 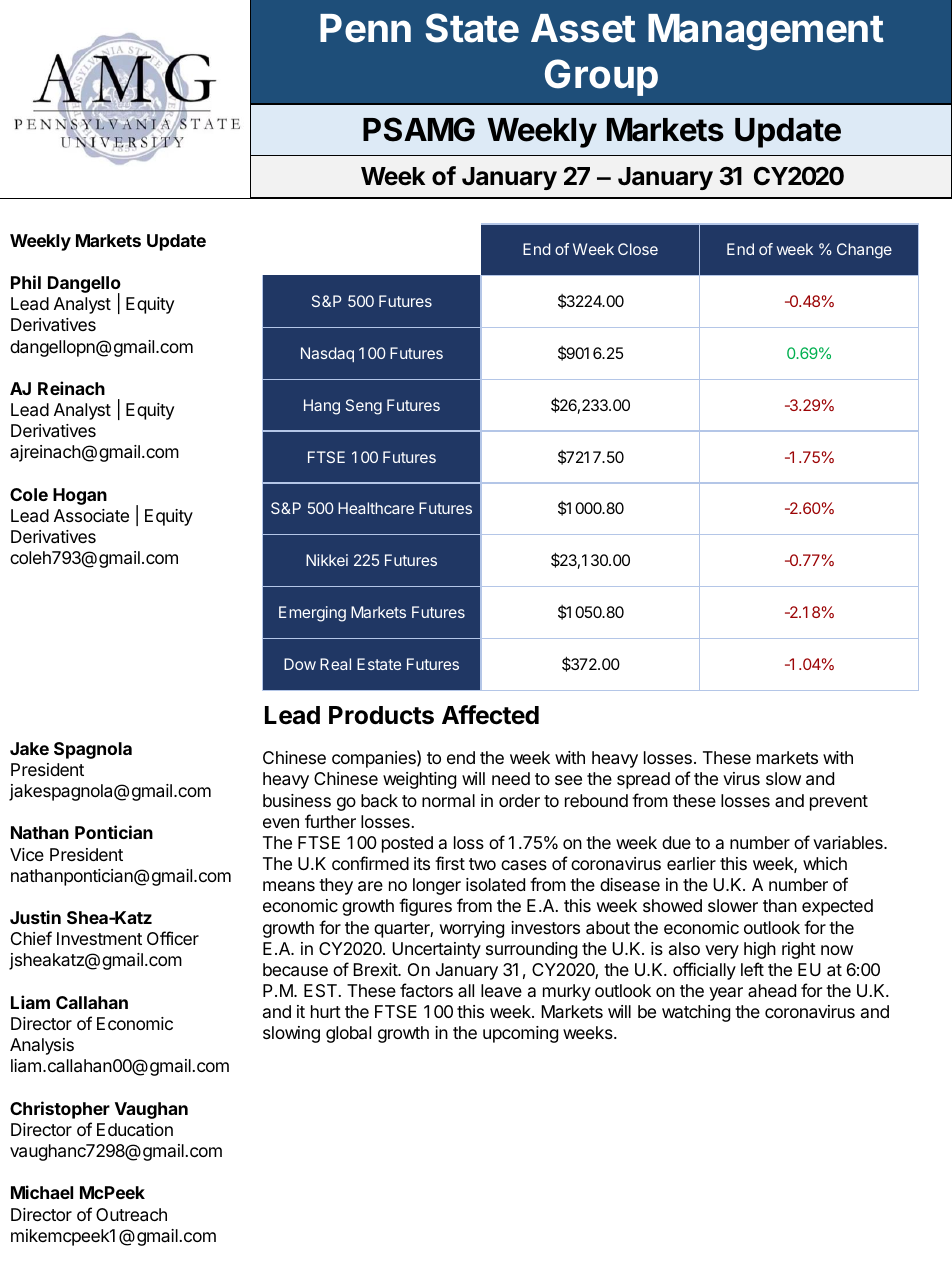 What do you see at coordinates (131, 1215) in the screenshot?
I see `Outreach` at bounding box center [131, 1215].
